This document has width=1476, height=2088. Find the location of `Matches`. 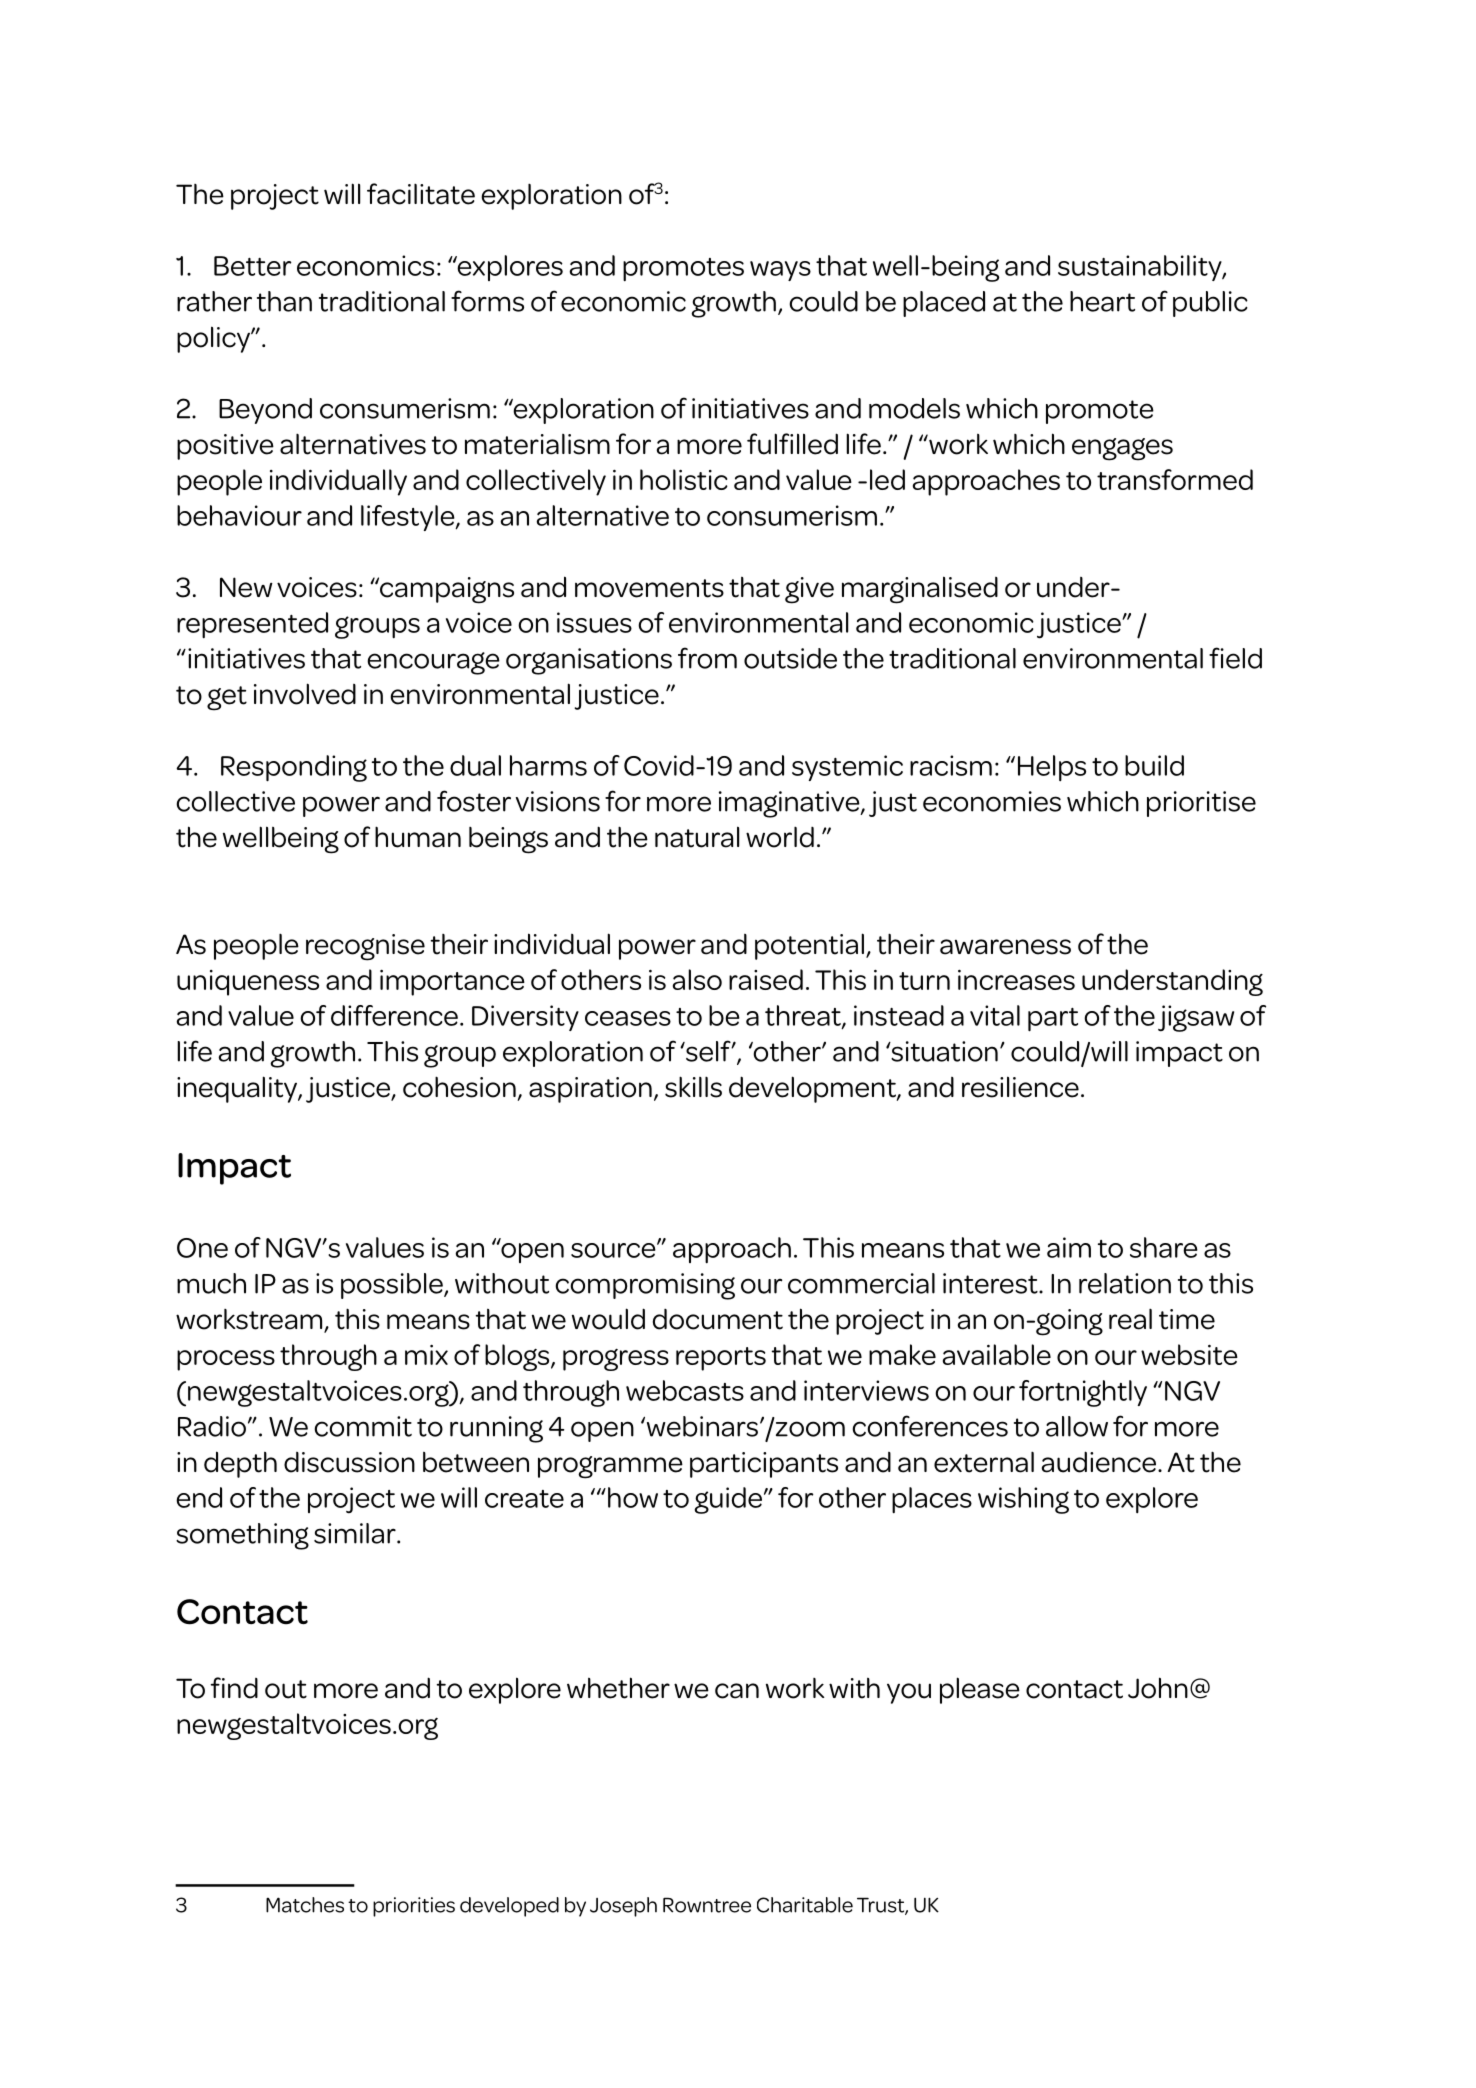

Matches is located at coordinates (305, 1905).
